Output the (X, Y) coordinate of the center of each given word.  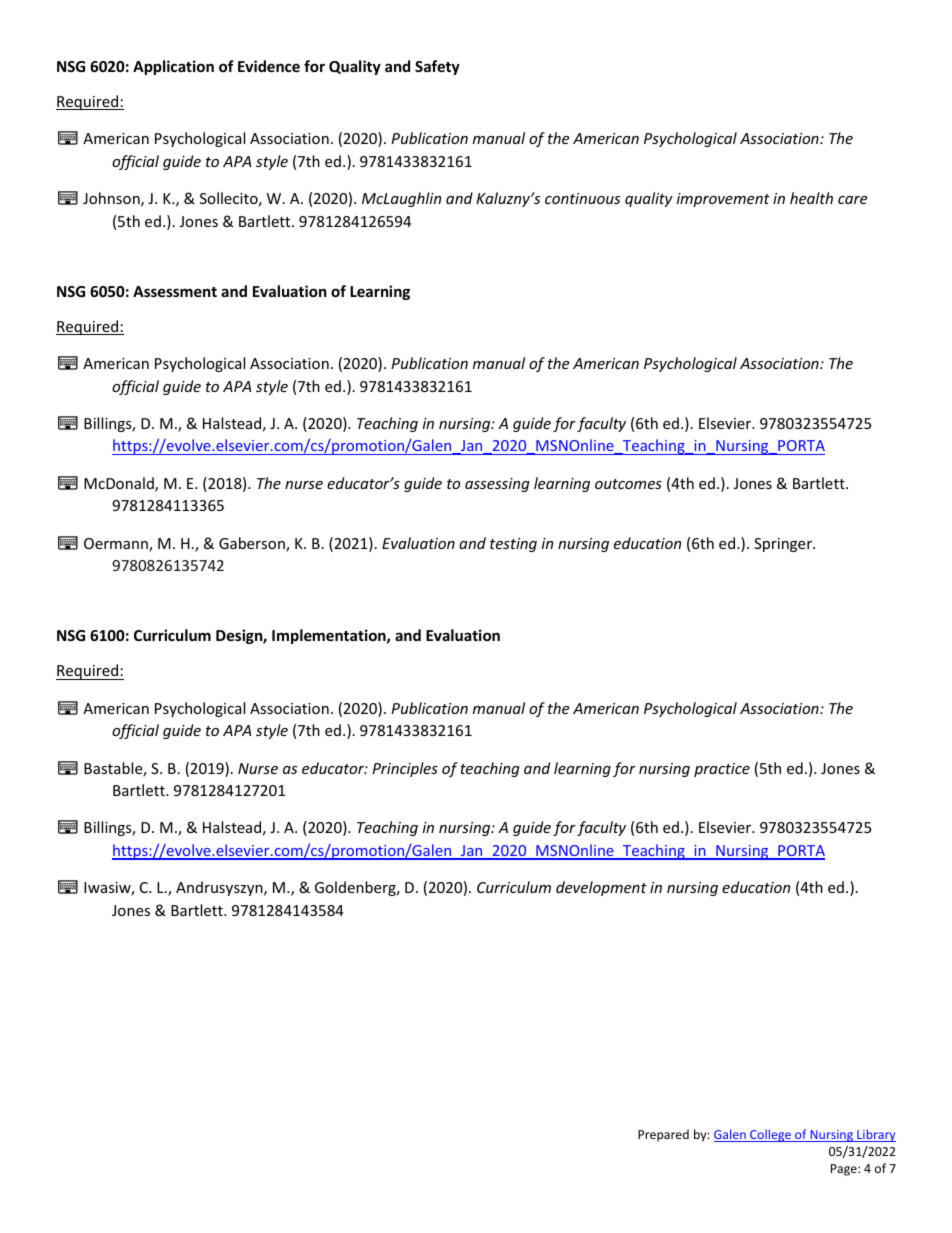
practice (722, 770)
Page (845, 1170)
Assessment (175, 291)
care (852, 200)
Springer (784, 545)
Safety (437, 67)
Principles (405, 769)
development (601, 888)
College (770, 1135)
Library (875, 1135)
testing (513, 545)
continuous (582, 198)
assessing (497, 485)
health (811, 198)
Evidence (269, 66)
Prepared (663, 1135)
